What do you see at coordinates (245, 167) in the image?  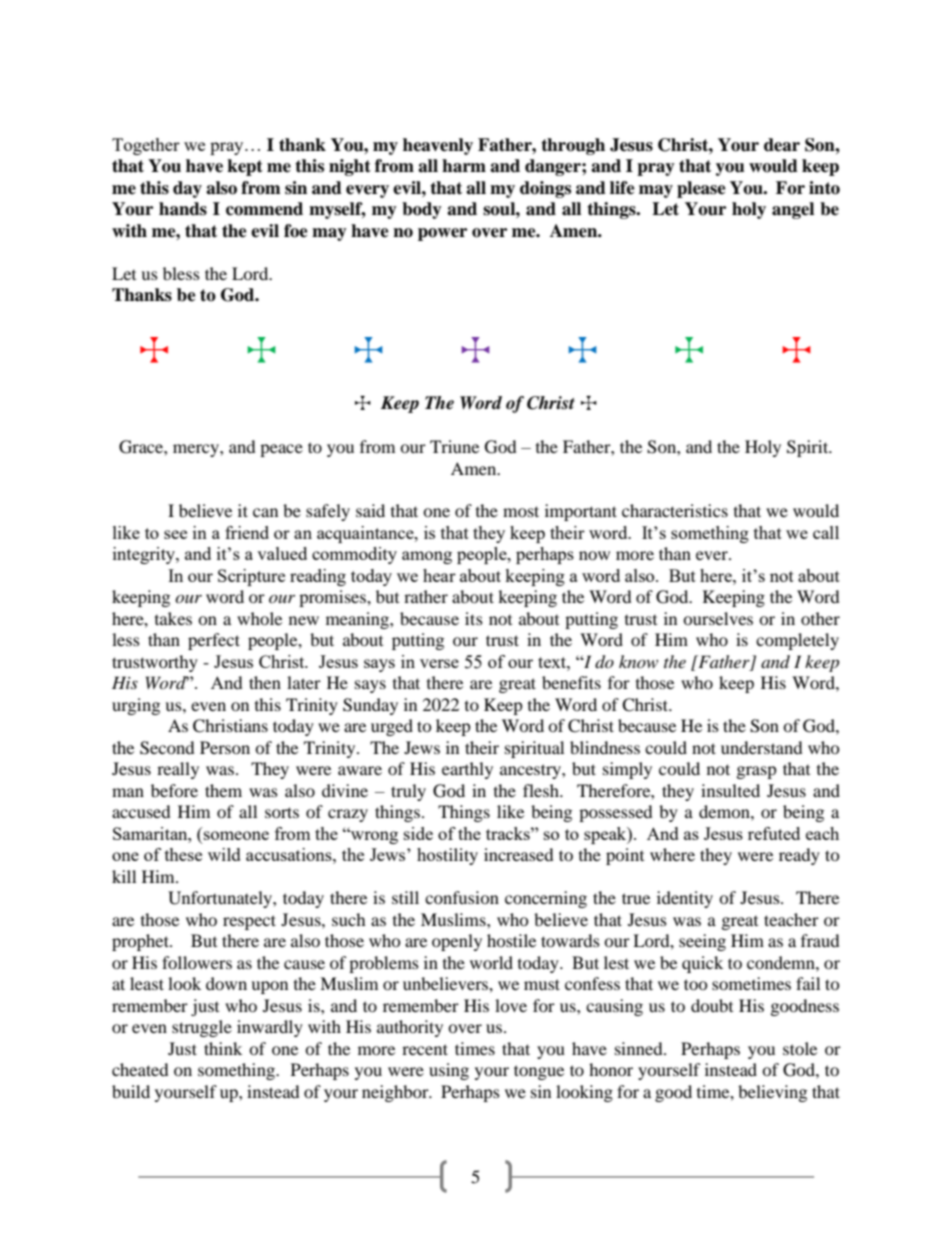 I see `kept` at bounding box center [245, 167].
